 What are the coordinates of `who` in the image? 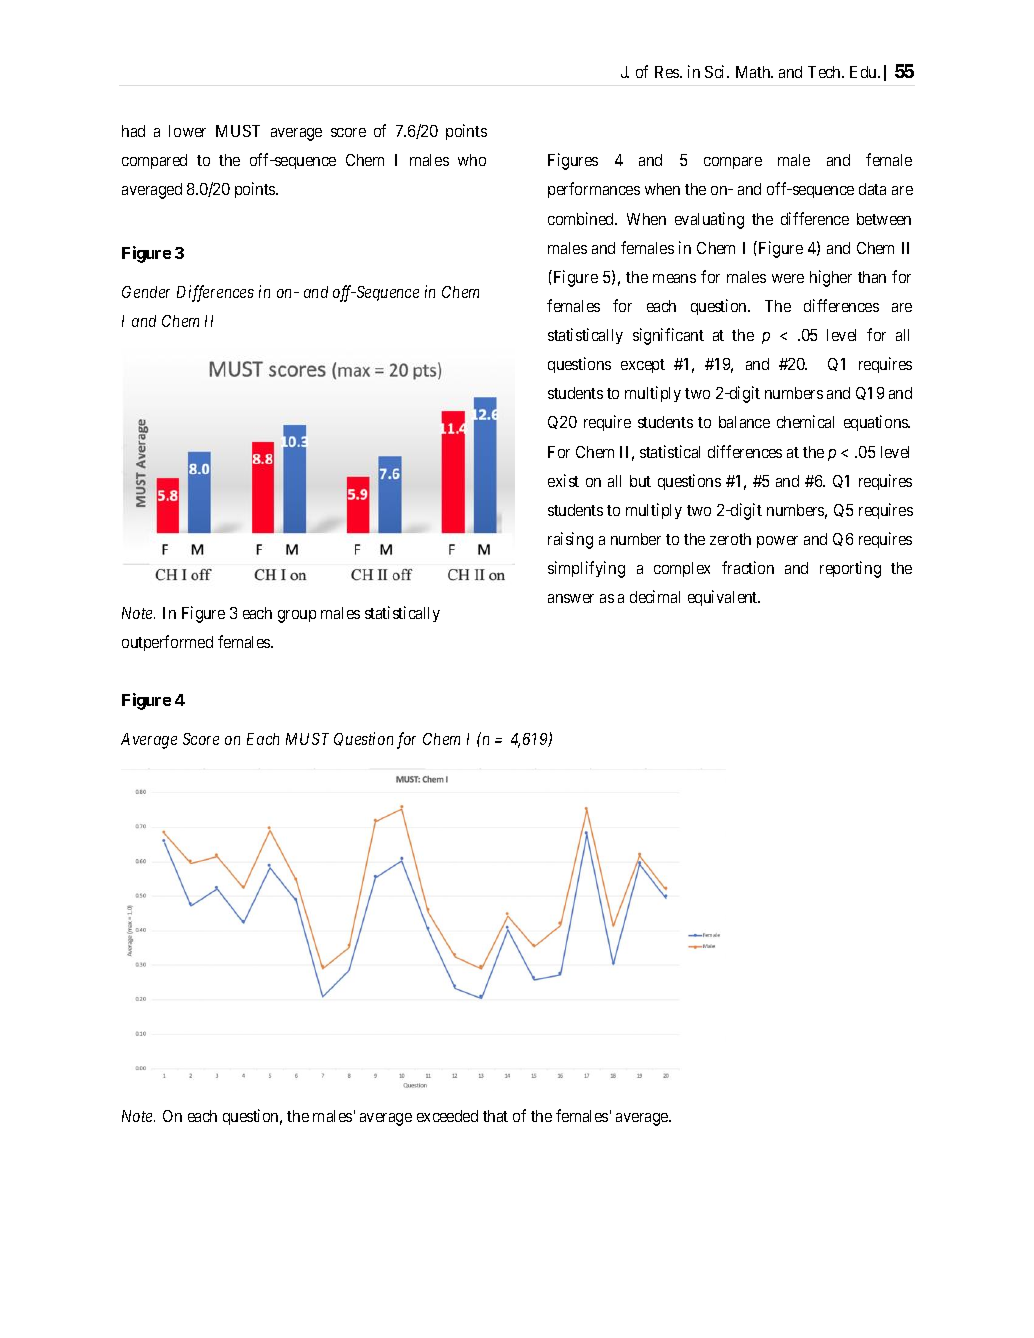 It's located at (472, 160).
